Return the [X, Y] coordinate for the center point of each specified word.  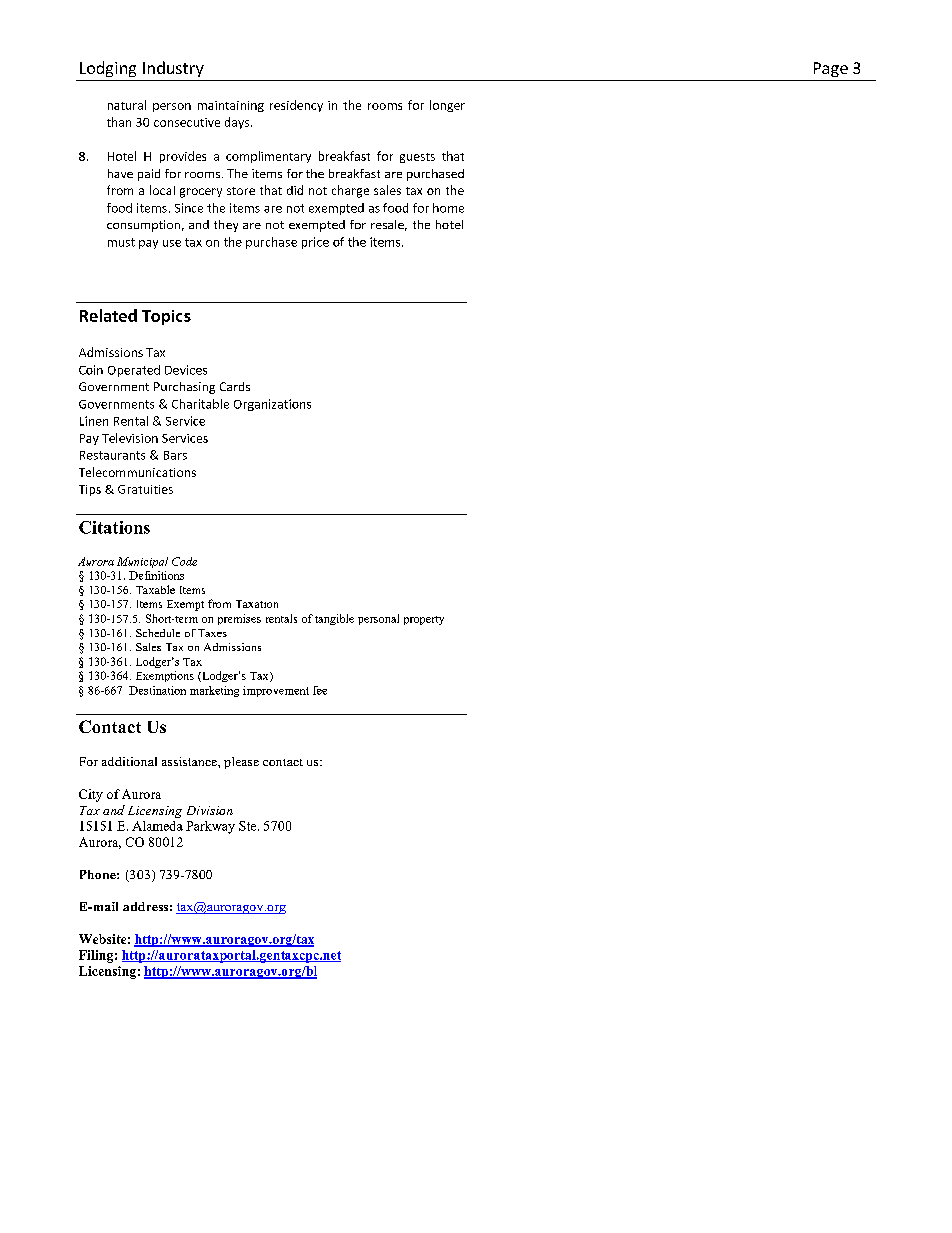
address [145, 906]
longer [447, 106]
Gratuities [145, 489]
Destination [157, 690]
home [448, 208]
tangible [334, 619]
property [424, 620]
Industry [173, 69]
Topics [166, 317]
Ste [249, 826]
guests [417, 158]
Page [831, 69]
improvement [276, 691]
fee [320, 690]
